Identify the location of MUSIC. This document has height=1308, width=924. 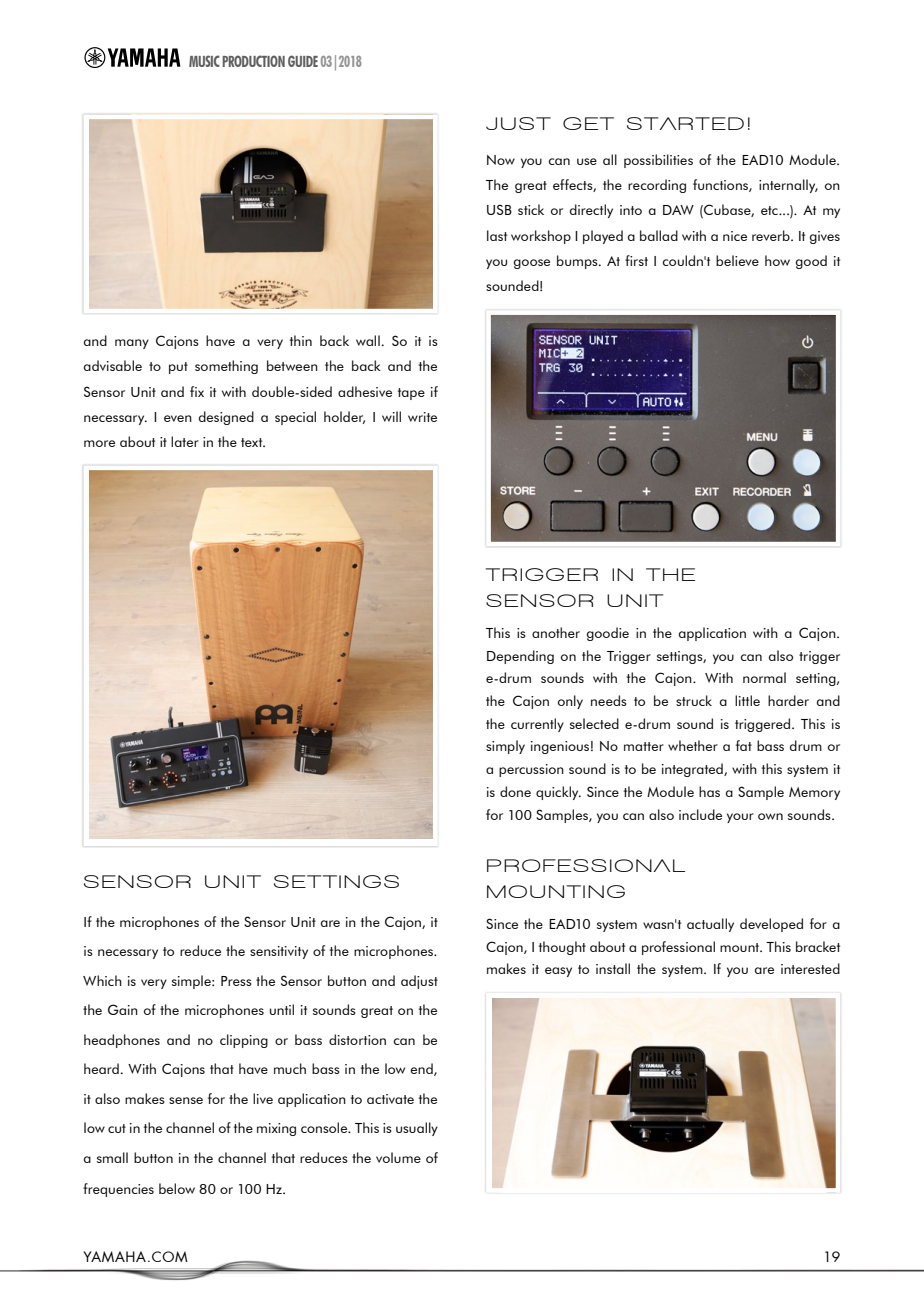
(204, 61).
